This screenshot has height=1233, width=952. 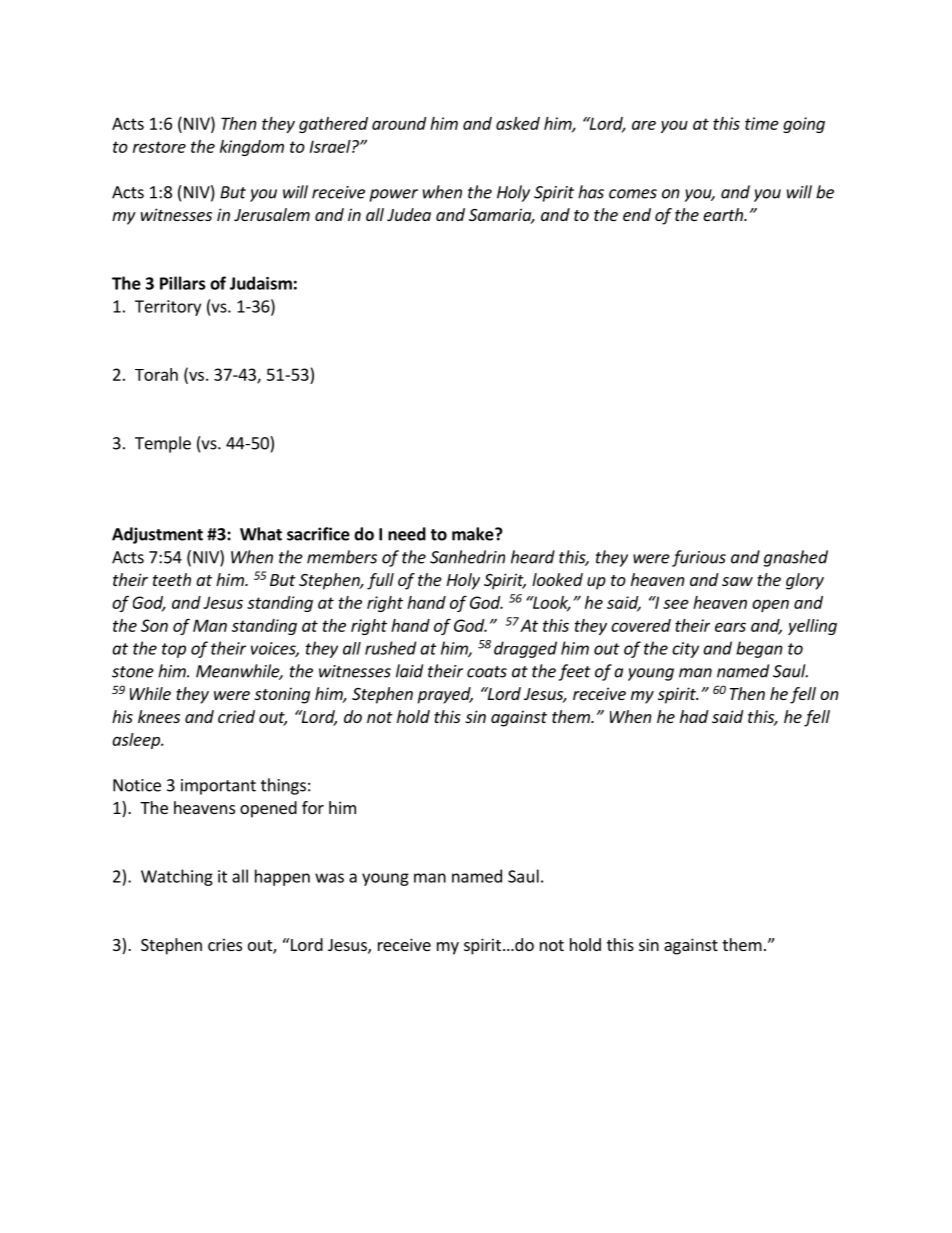 What do you see at coordinates (329, 878) in the screenshot?
I see `was` at bounding box center [329, 878].
